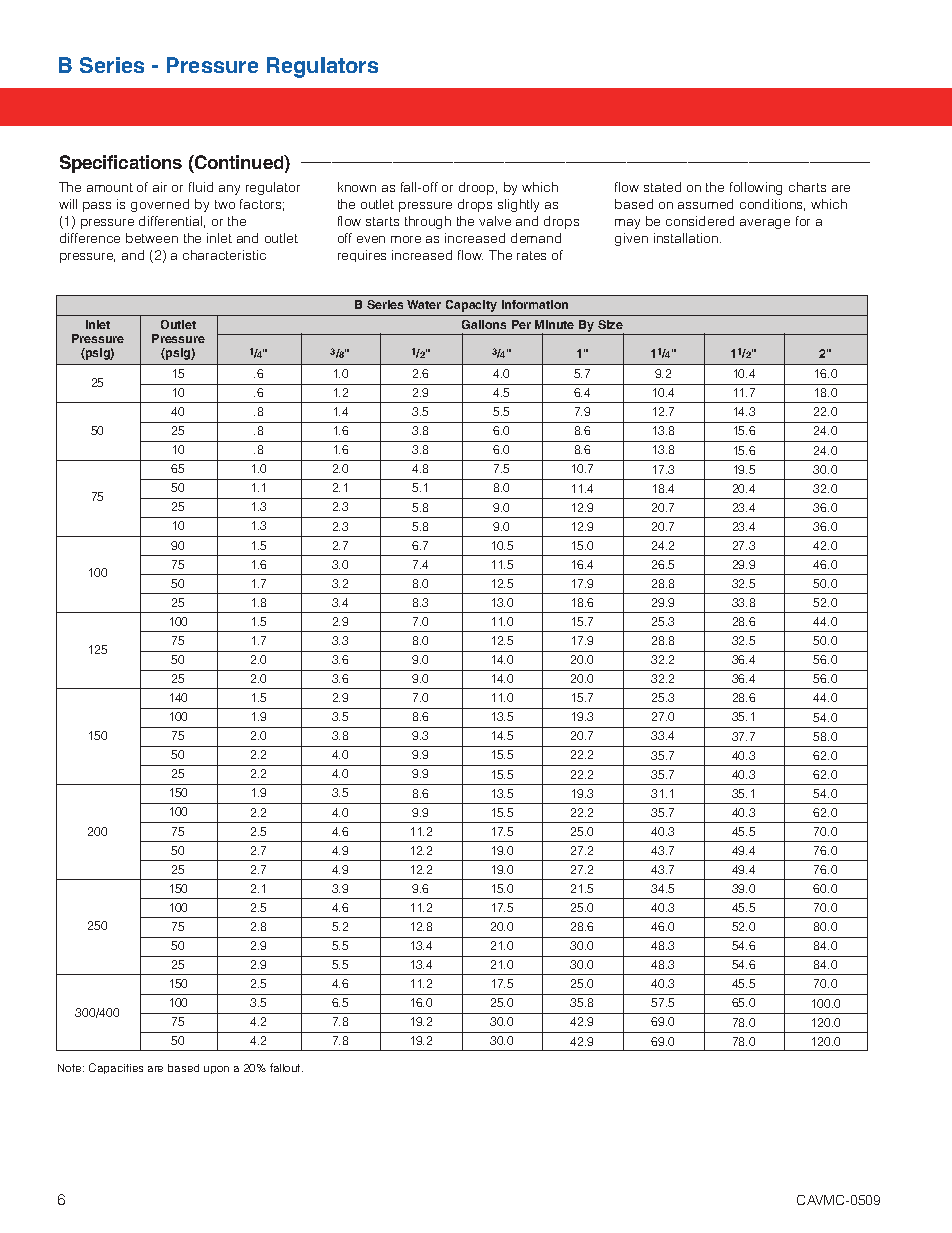 This screenshot has height=1233, width=952. Describe the element at coordinates (428, 222) in the screenshot. I see `through` at that location.
